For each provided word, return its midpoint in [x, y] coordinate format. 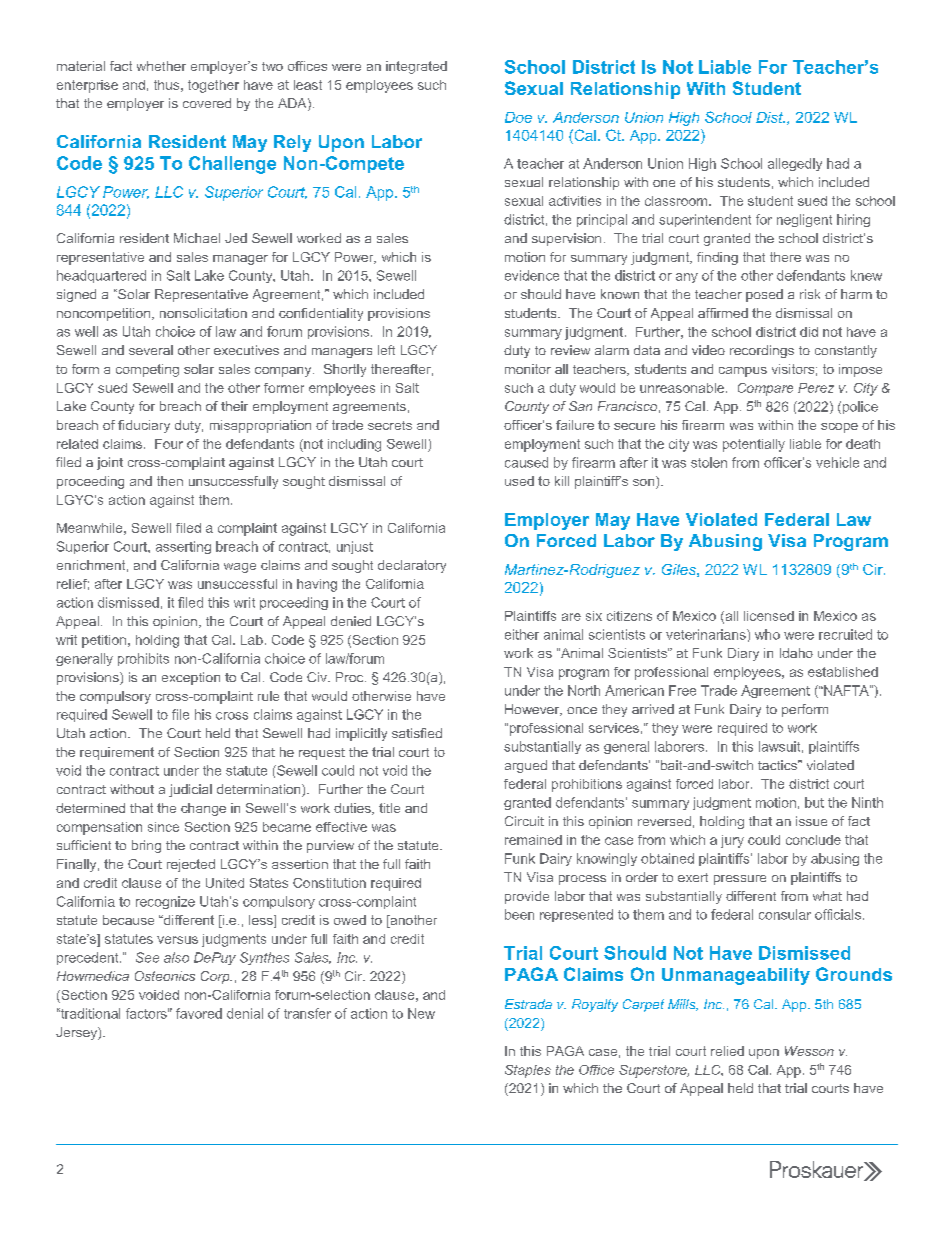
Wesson [809, 1051]
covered [207, 103]
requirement [117, 753]
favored [199, 1013]
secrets [390, 425]
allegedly [795, 164]
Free [682, 690]
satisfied [417, 733]
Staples [528, 1071]
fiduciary [144, 426]
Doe [518, 117]
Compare [765, 389]
